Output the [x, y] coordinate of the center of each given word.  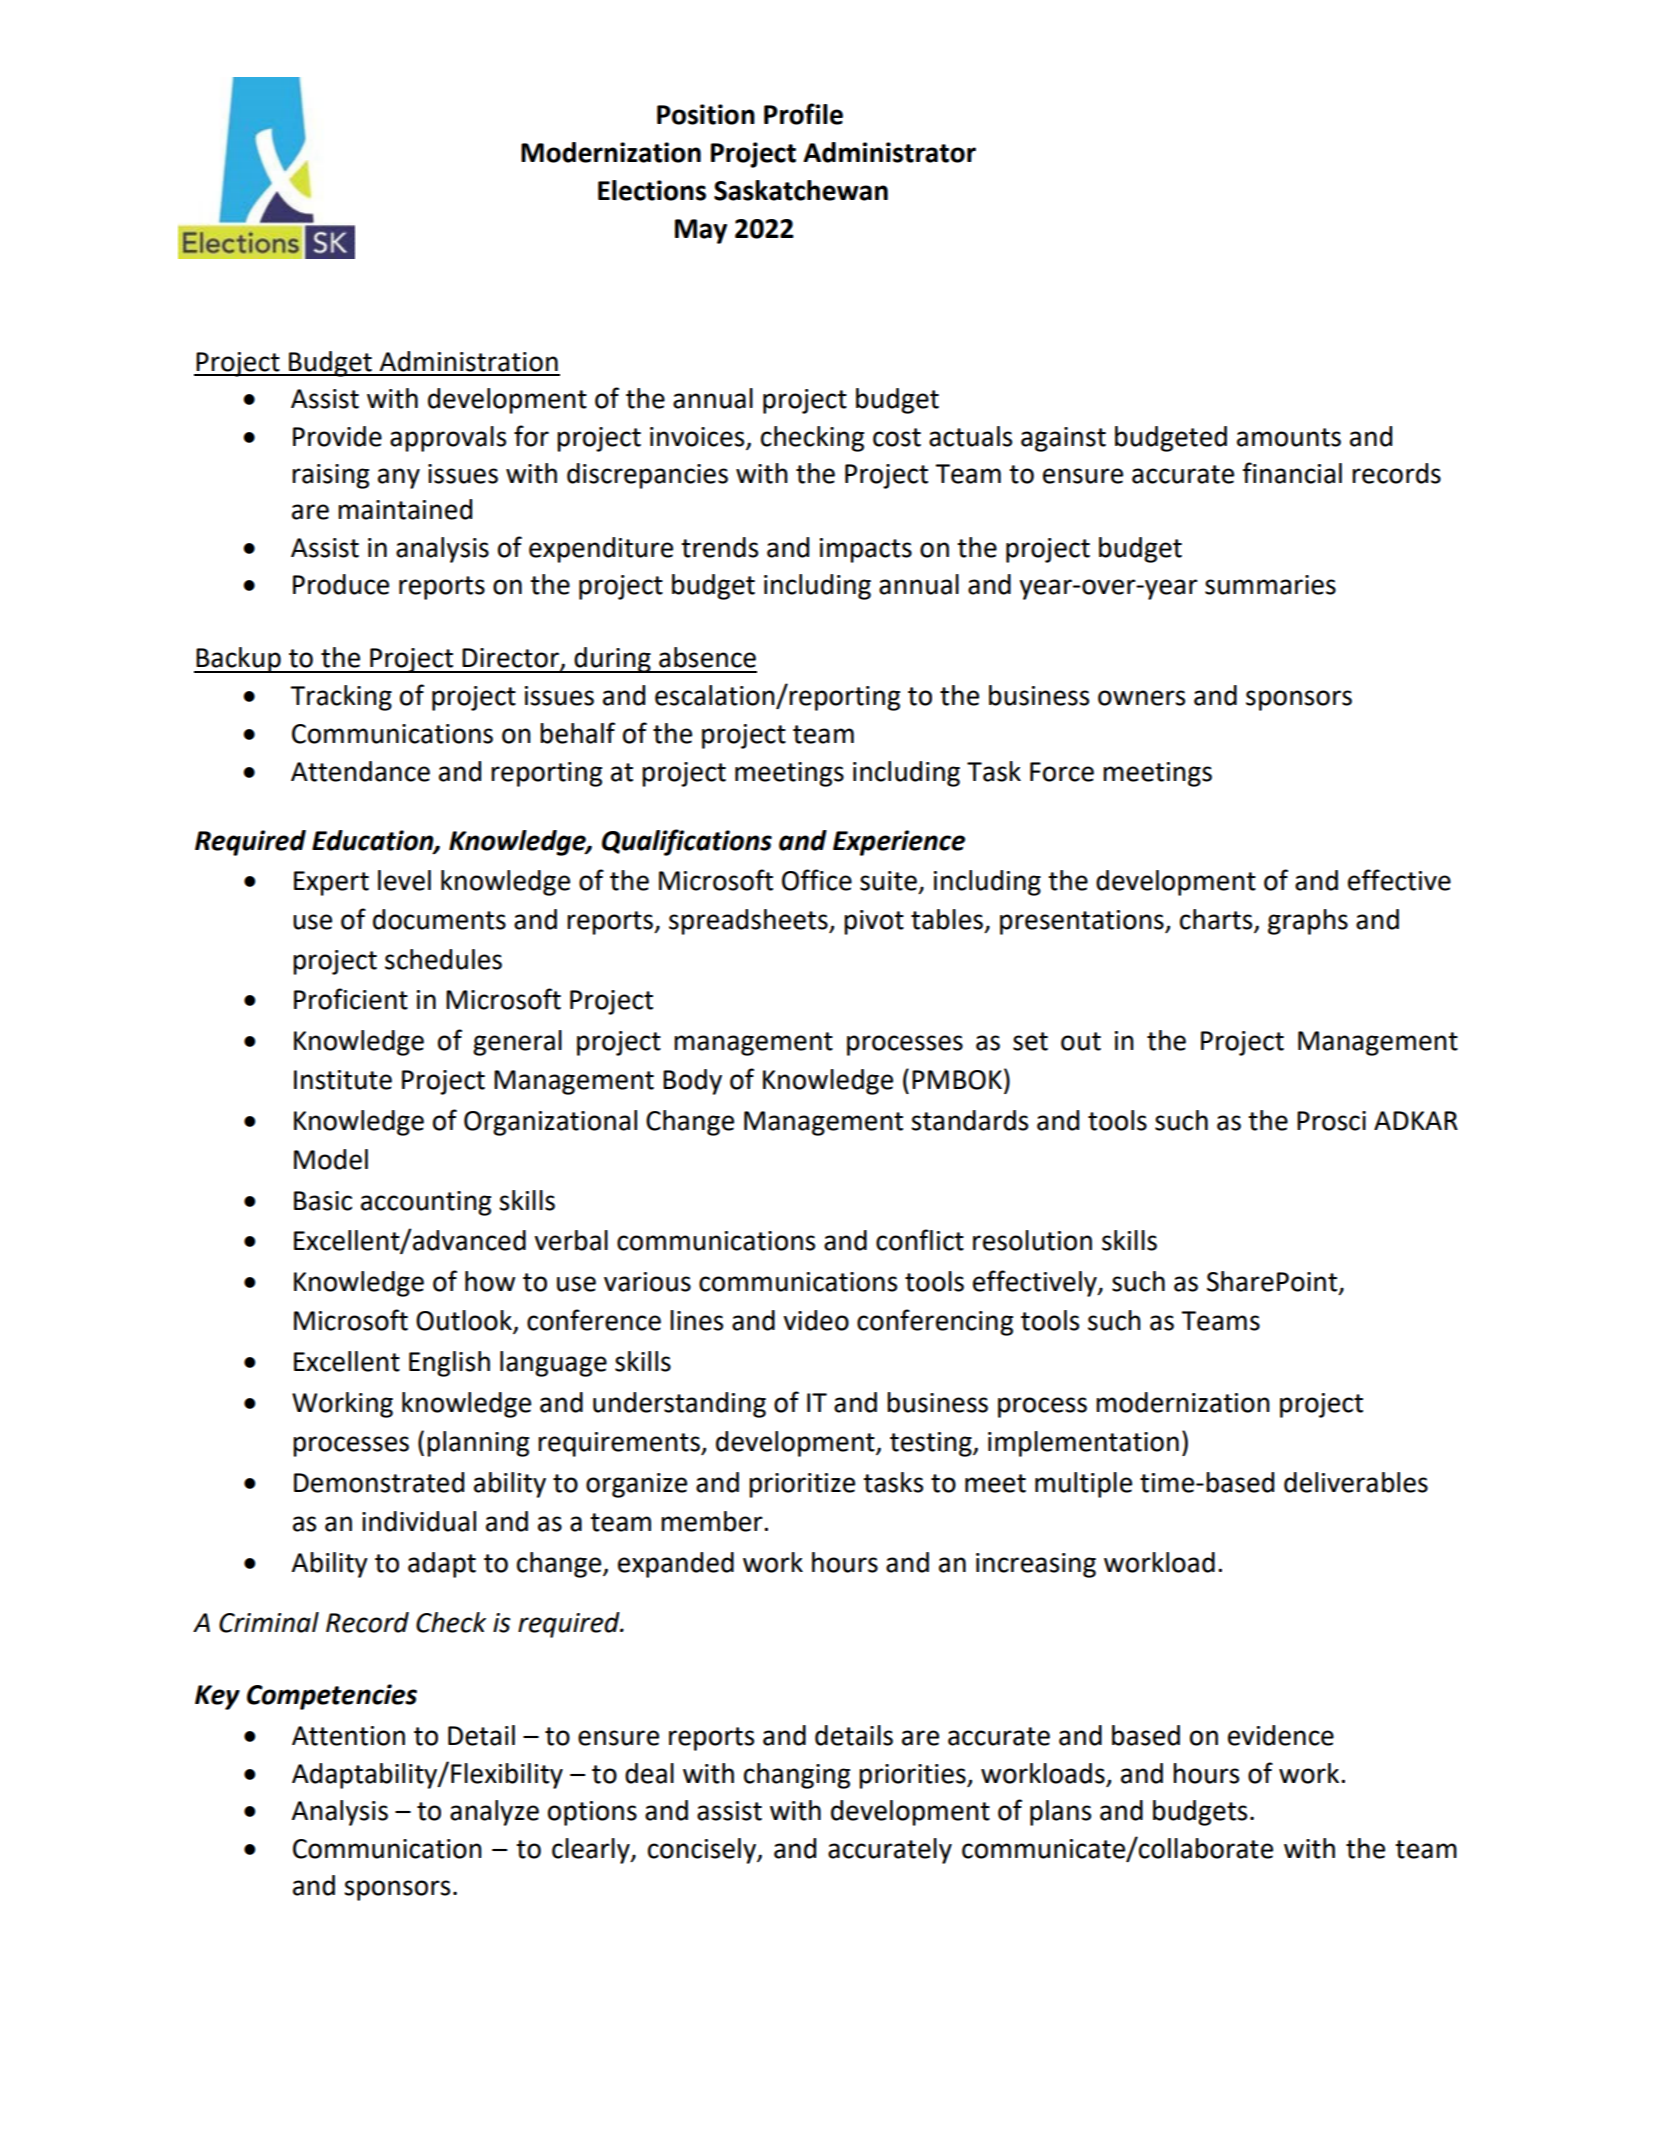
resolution [1032, 1240]
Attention [348, 1736]
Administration [468, 361]
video [816, 1320]
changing [797, 1776]
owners [1141, 698]
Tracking [341, 698]
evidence [1281, 1735]
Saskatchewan [801, 190]
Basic [323, 1201]
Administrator [889, 152]
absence [707, 657]
